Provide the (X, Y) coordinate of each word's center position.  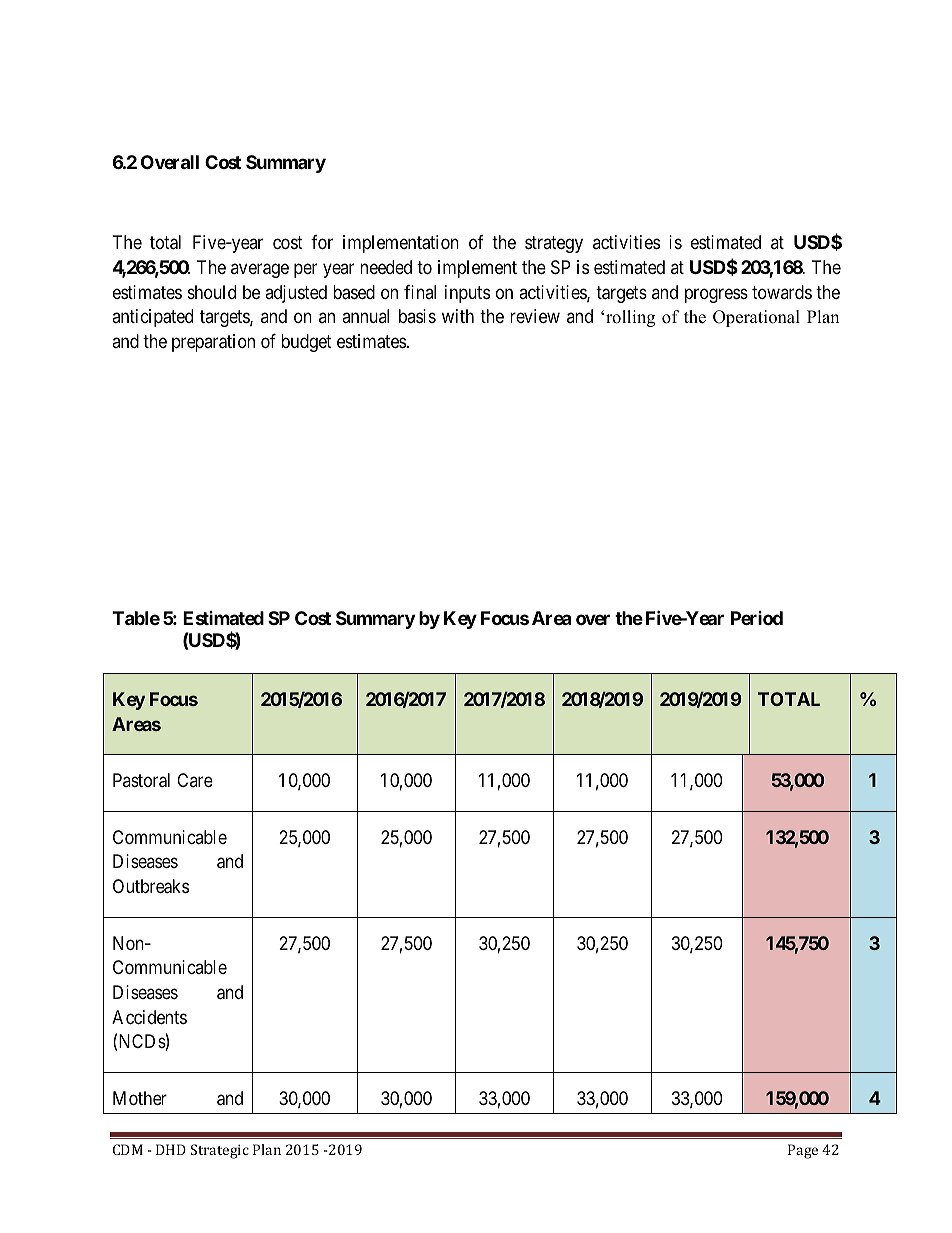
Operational (756, 318)
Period (757, 618)
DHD (171, 1149)
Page (803, 1151)
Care (195, 780)
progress (716, 295)
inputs (467, 294)
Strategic (220, 1151)
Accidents (149, 1017)
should (212, 292)
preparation (213, 343)
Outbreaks (151, 886)
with (458, 316)
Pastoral (141, 780)
